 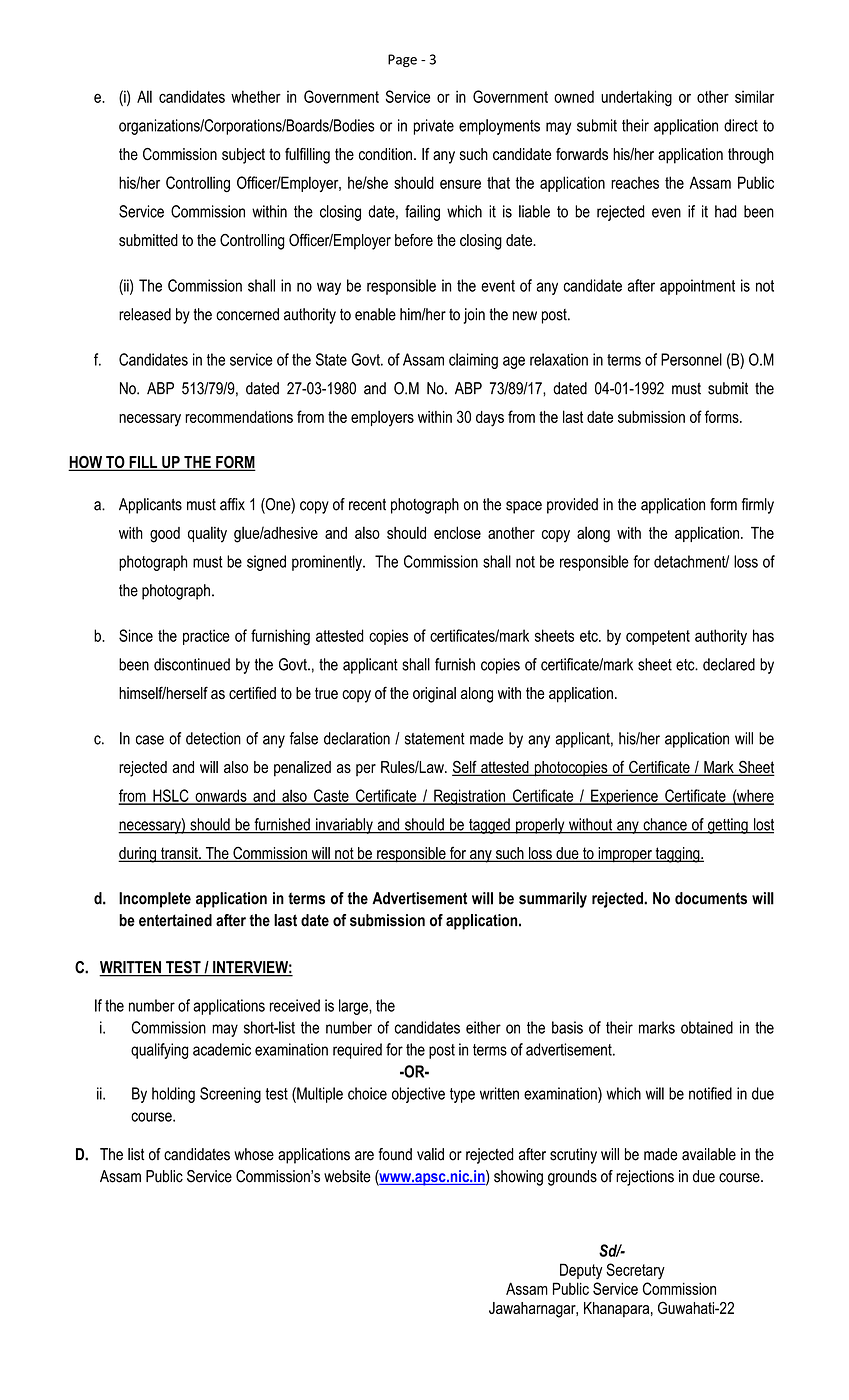 What do you see at coordinates (192, 664) in the image?
I see `discontinued` at bounding box center [192, 664].
